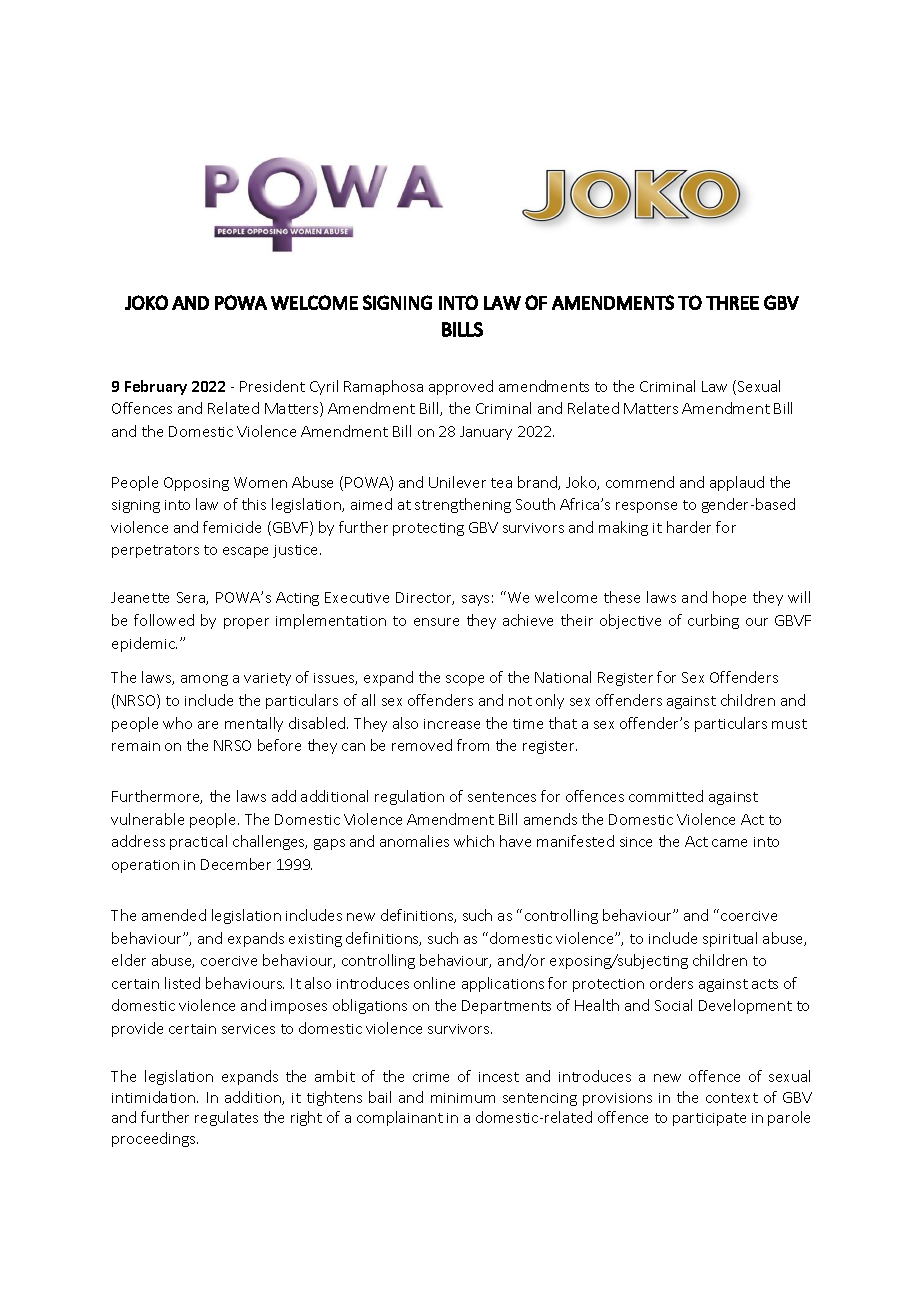  What do you see at coordinates (732, 303) in the screenshot?
I see `THREE` at bounding box center [732, 303].
